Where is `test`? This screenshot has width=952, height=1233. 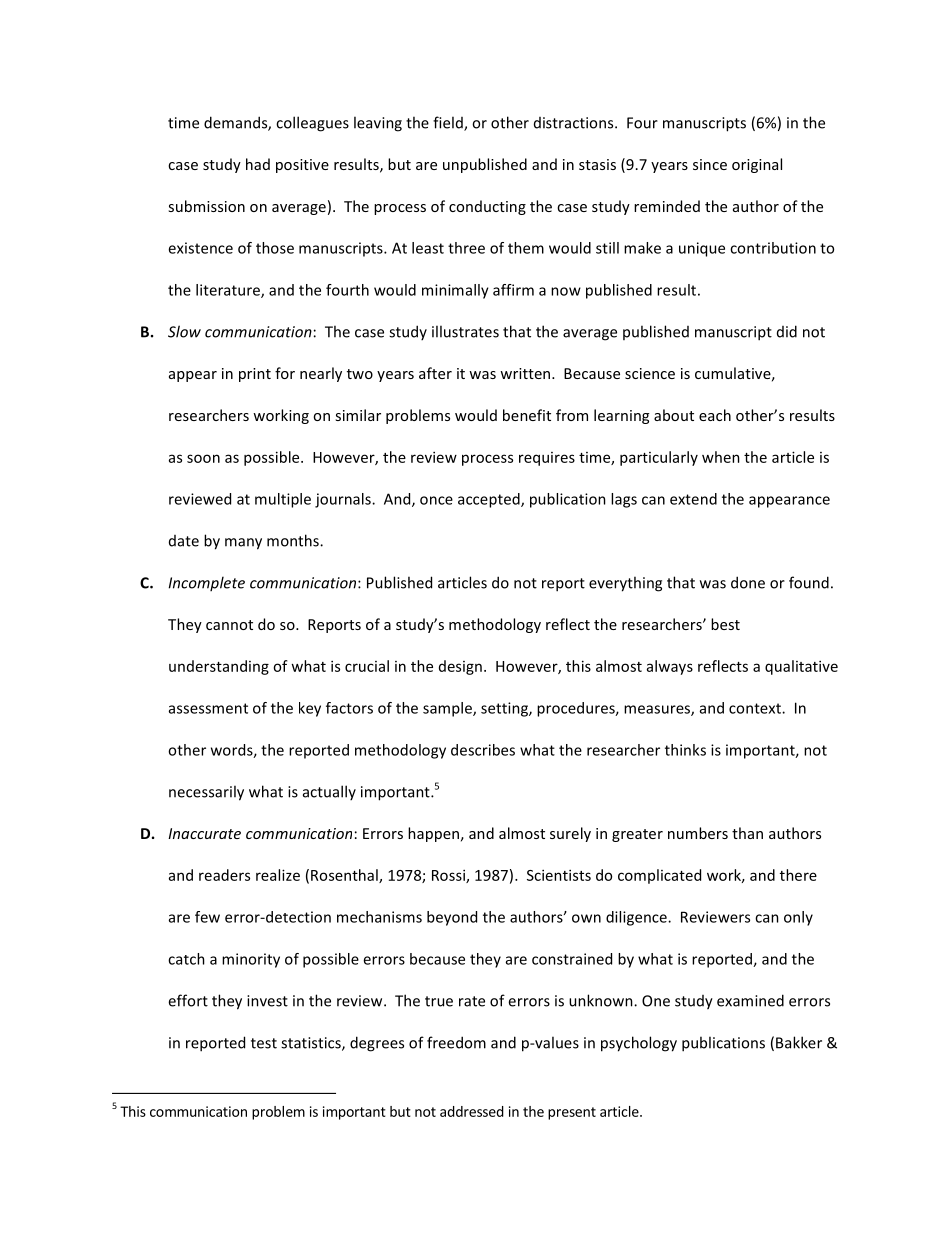
test is located at coordinates (264, 1043).
